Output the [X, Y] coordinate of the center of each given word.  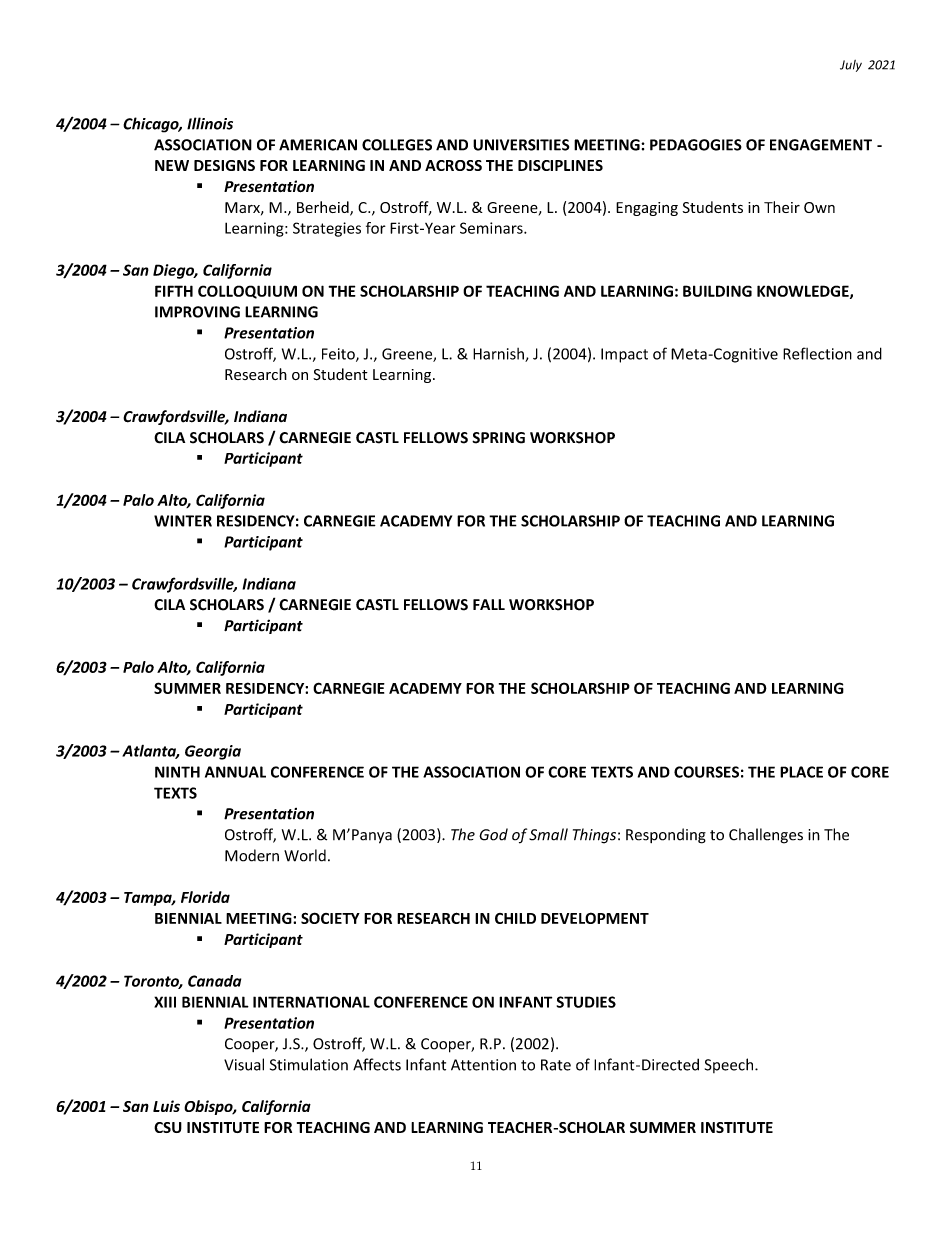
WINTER [183, 521]
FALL [489, 604]
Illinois [210, 123]
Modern [252, 855]
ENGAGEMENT [821, 145]
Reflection [817, 353]
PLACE [801, 772]
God [493, 834]
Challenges [766, 836]
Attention [483, 1065]
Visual [244, 1064]
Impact [624, 355]
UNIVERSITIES [521, 145]
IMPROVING [197, 312]
